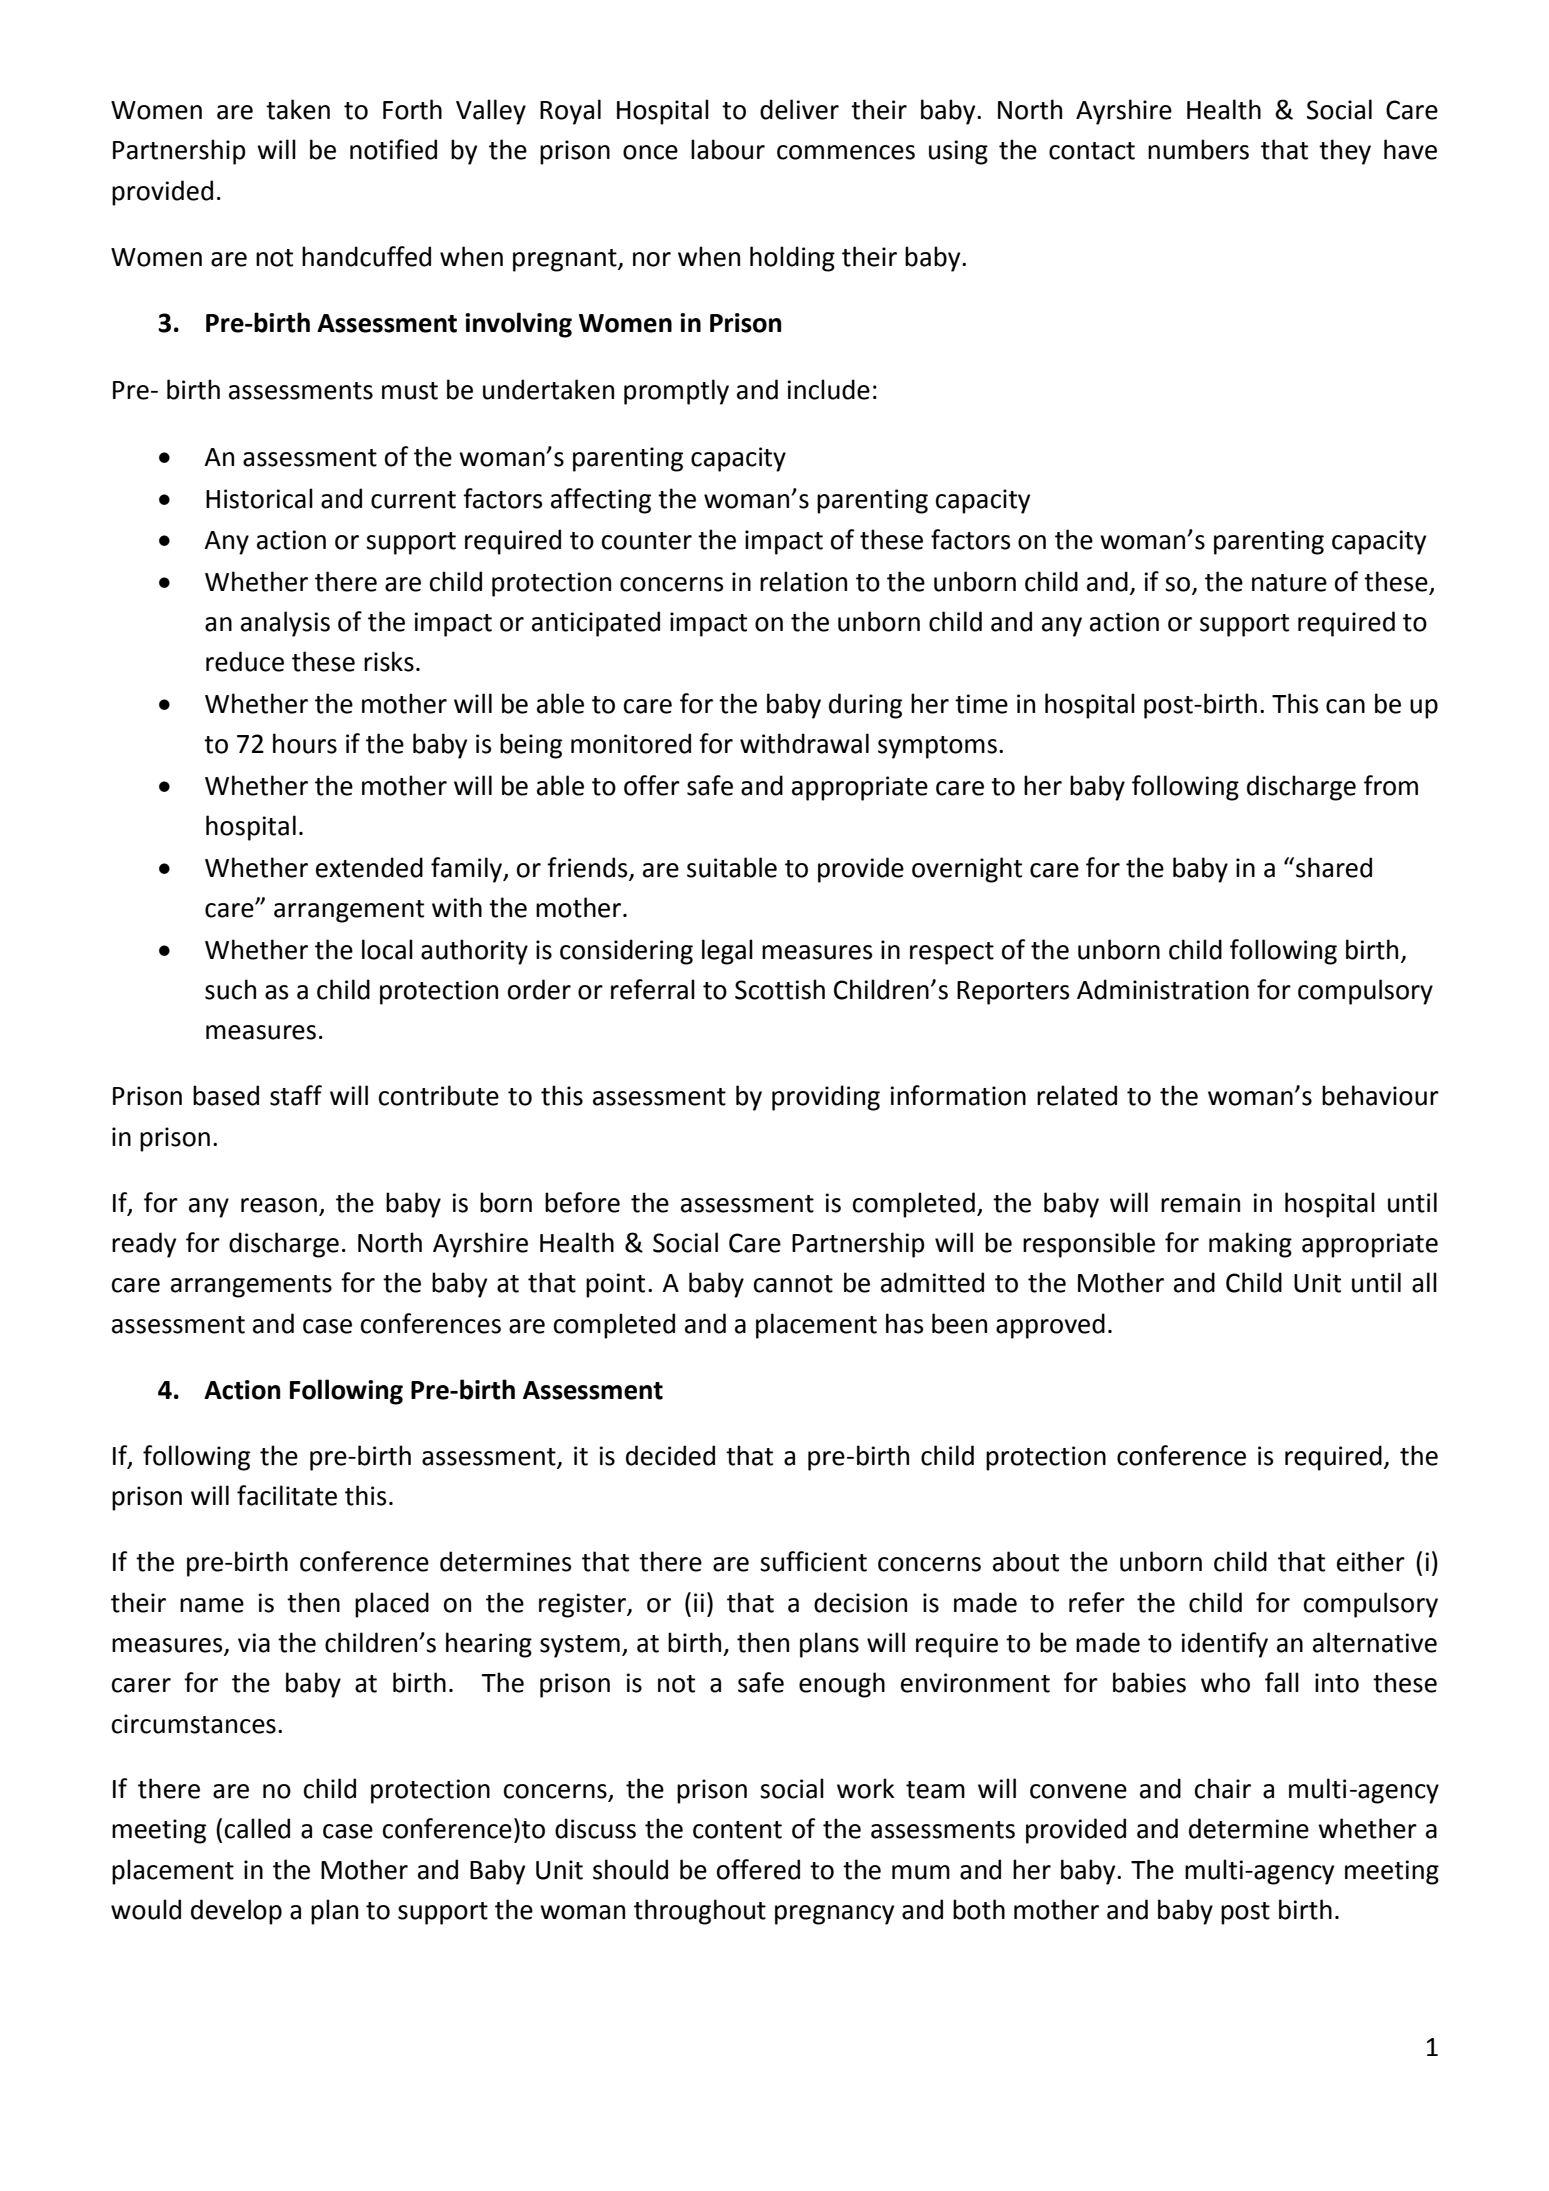  I want to click on Scottish, so click(780, 989).
